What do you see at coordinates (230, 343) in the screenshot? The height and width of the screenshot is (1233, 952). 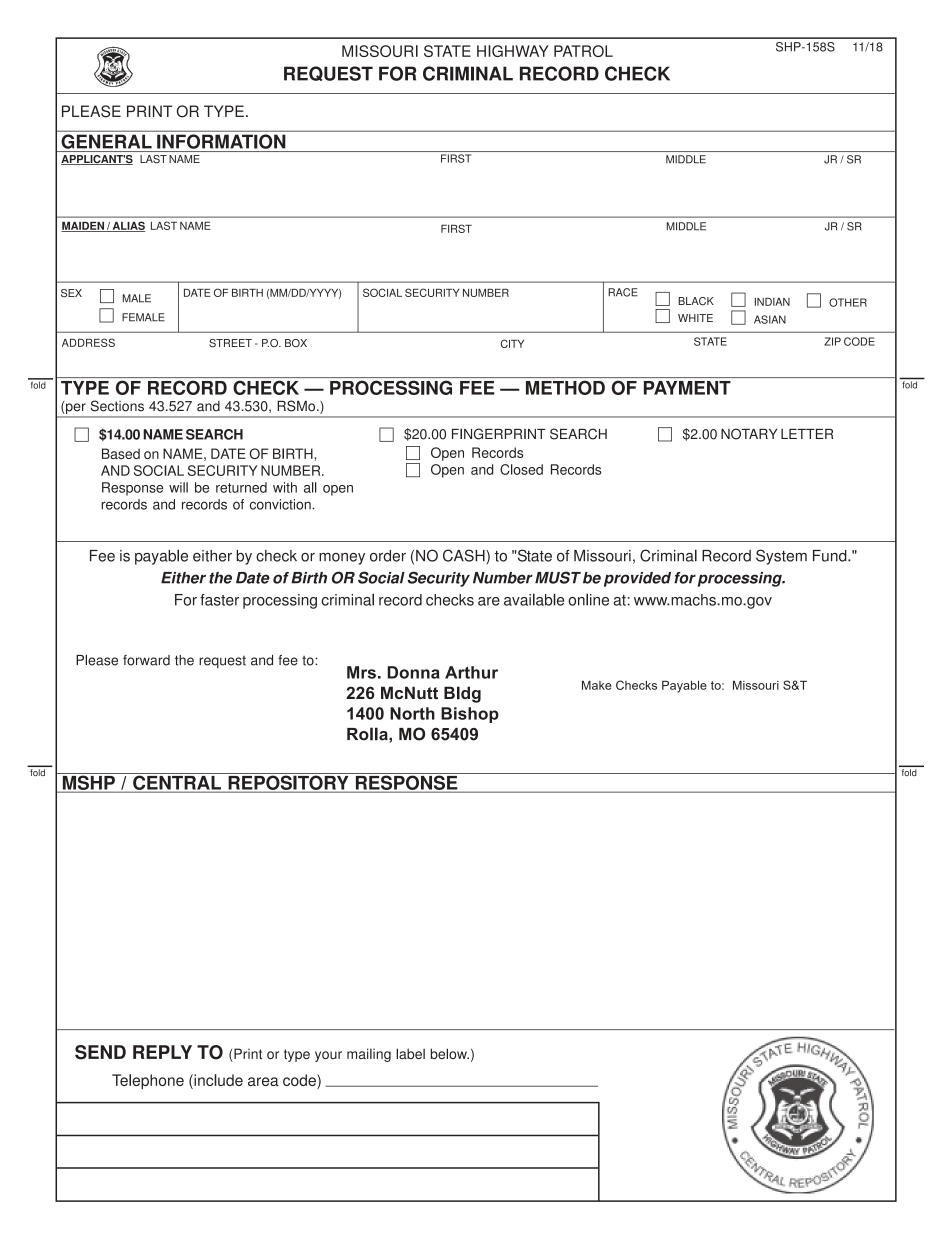 I see `STREET` at bounding box center [230, 343].
